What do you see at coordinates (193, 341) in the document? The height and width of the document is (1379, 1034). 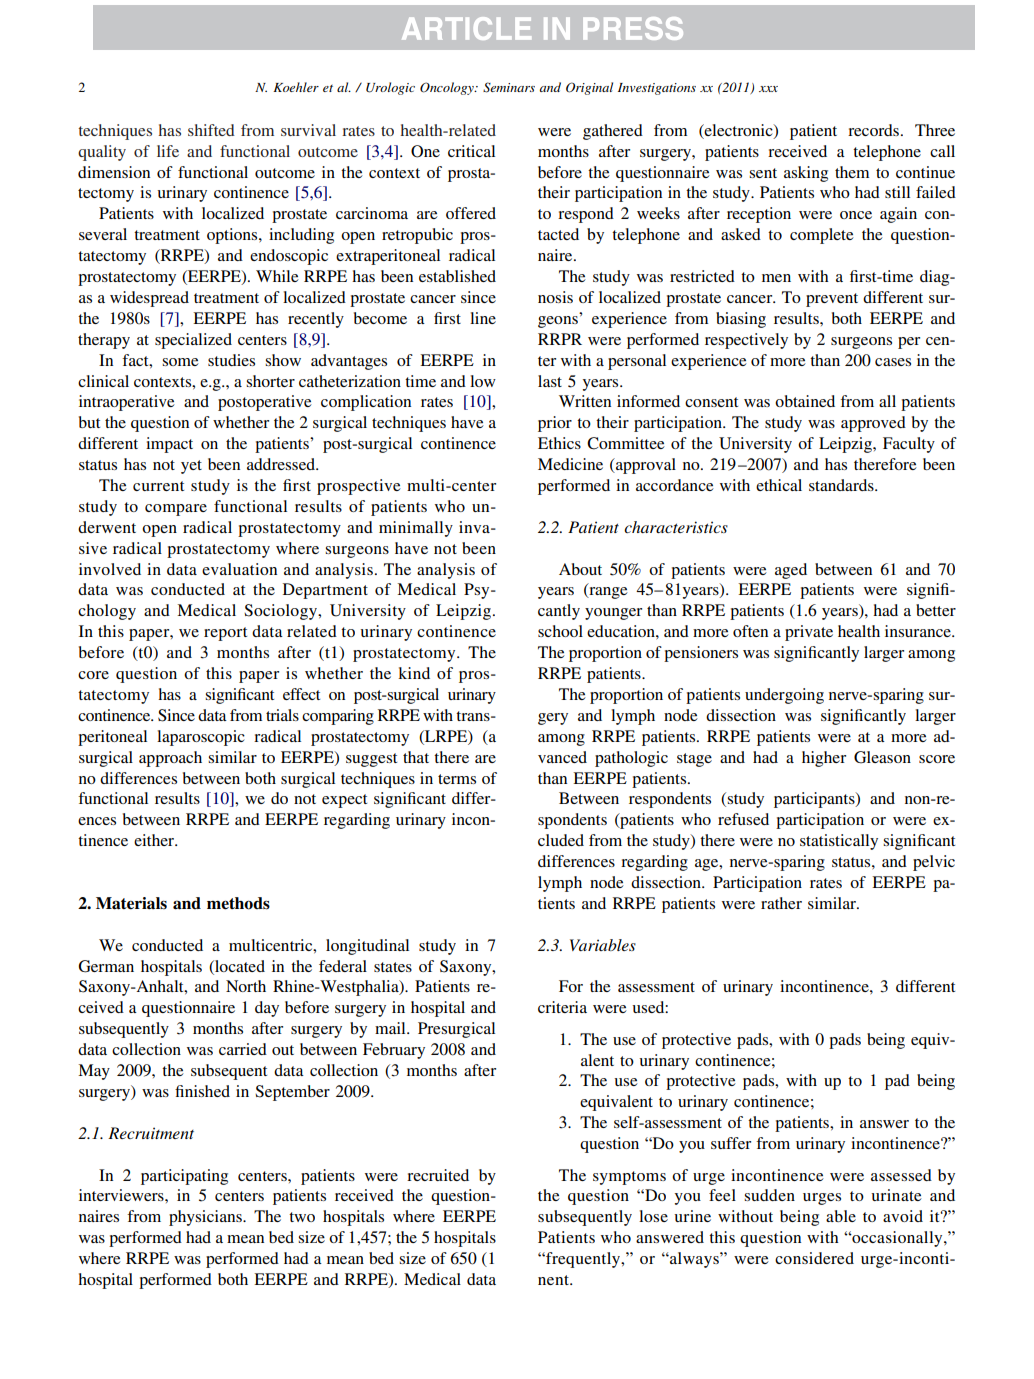 I see `specialized` at bounding box center [193, 341].
